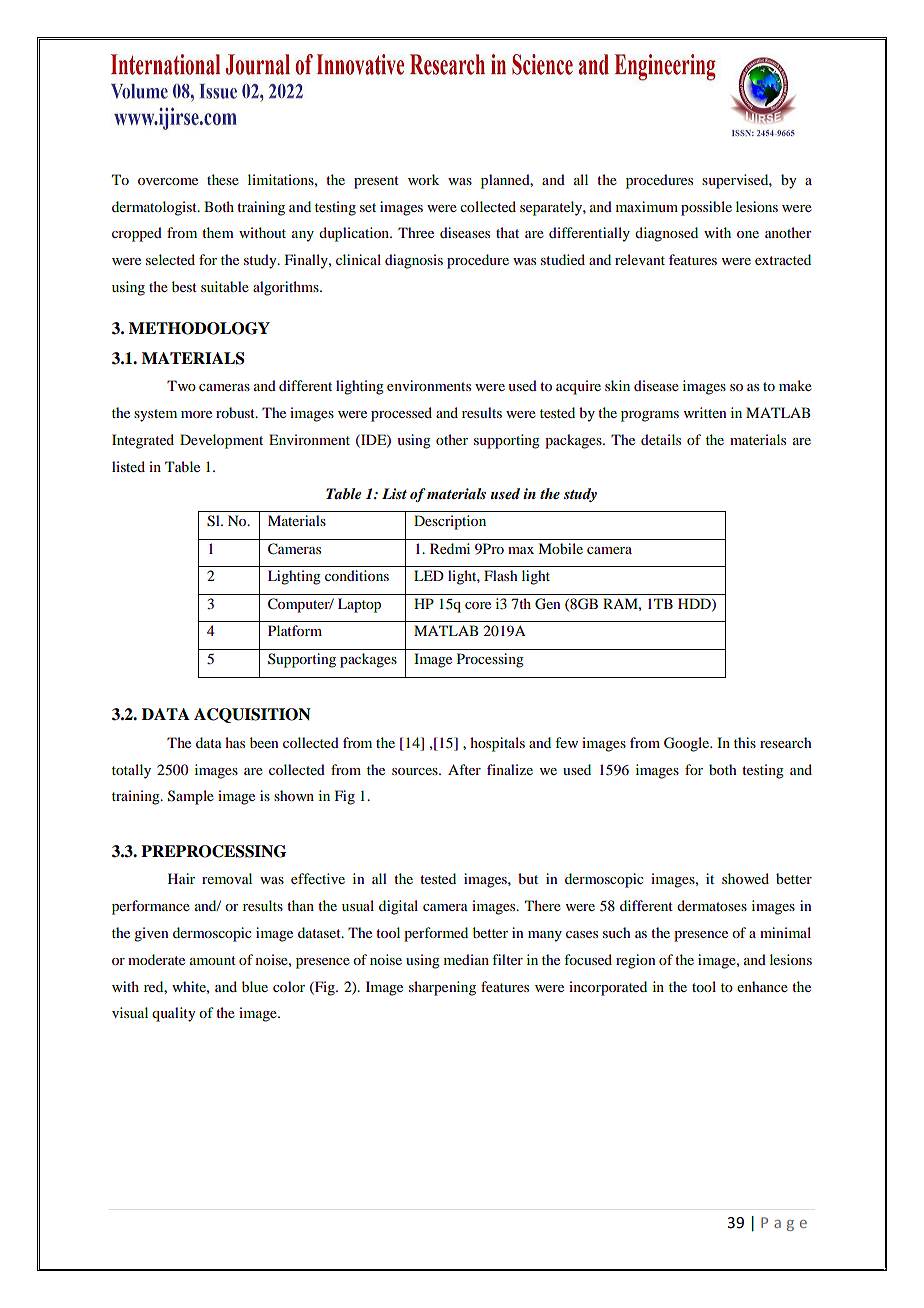 This document has height=1308, width=924. What do you see at coordinates (464, 769) in the document?
I see `After` at bounding box center [464, 769].
